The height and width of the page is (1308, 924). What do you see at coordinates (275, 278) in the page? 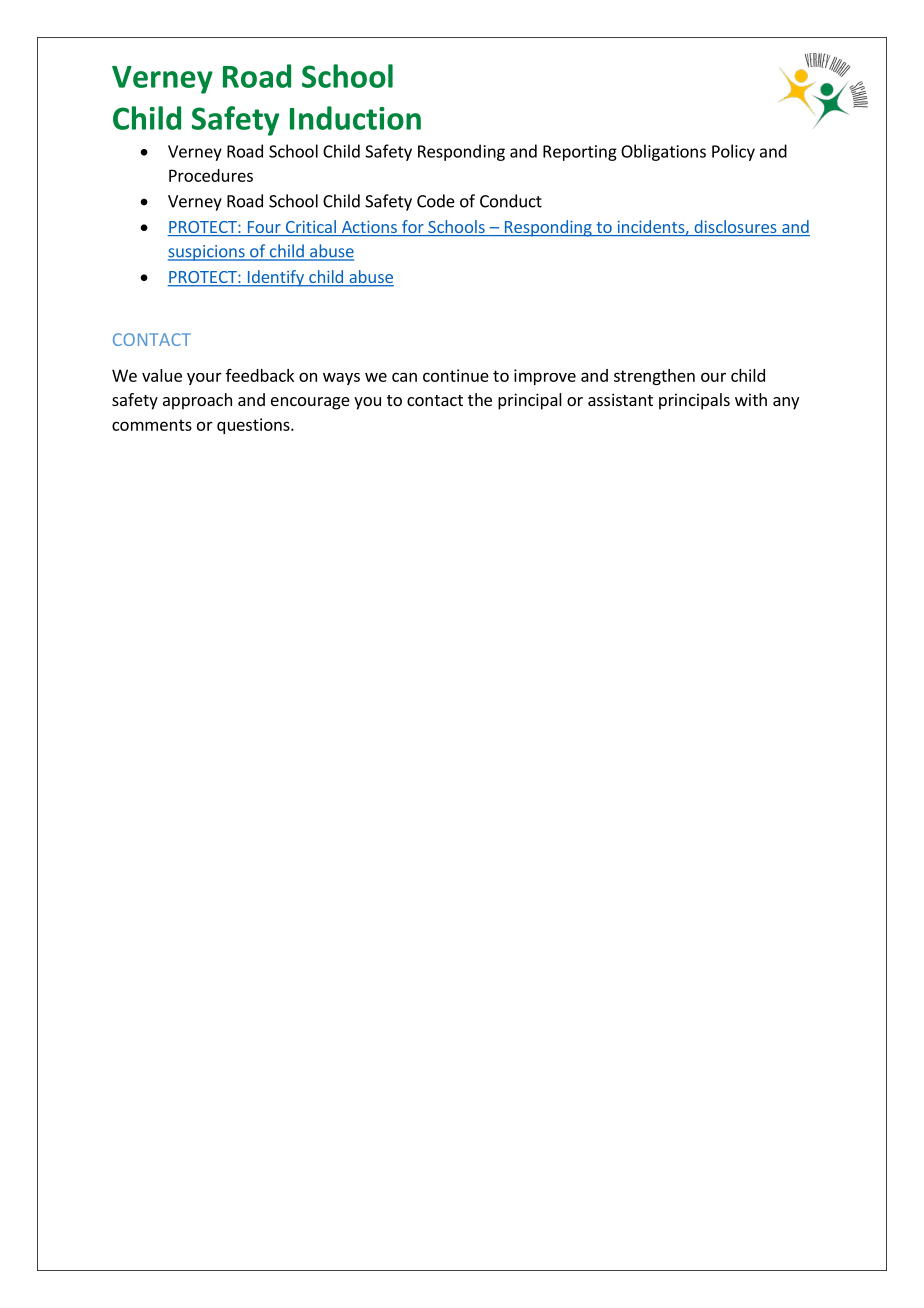
I see `Identify` at bounding box center [275, 278].
